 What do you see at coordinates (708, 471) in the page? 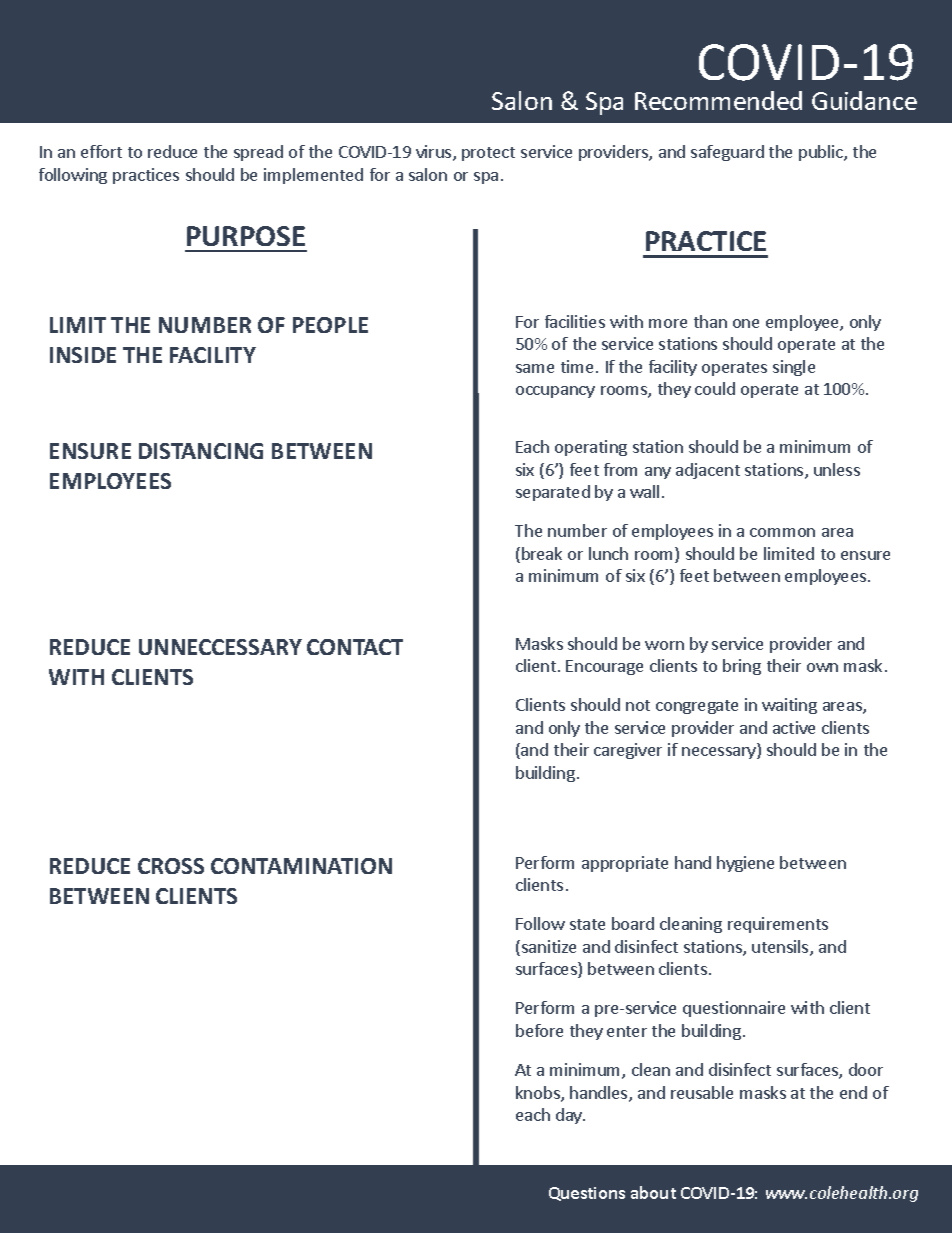
I see `adjacent` at bounding box center [708, 471].
